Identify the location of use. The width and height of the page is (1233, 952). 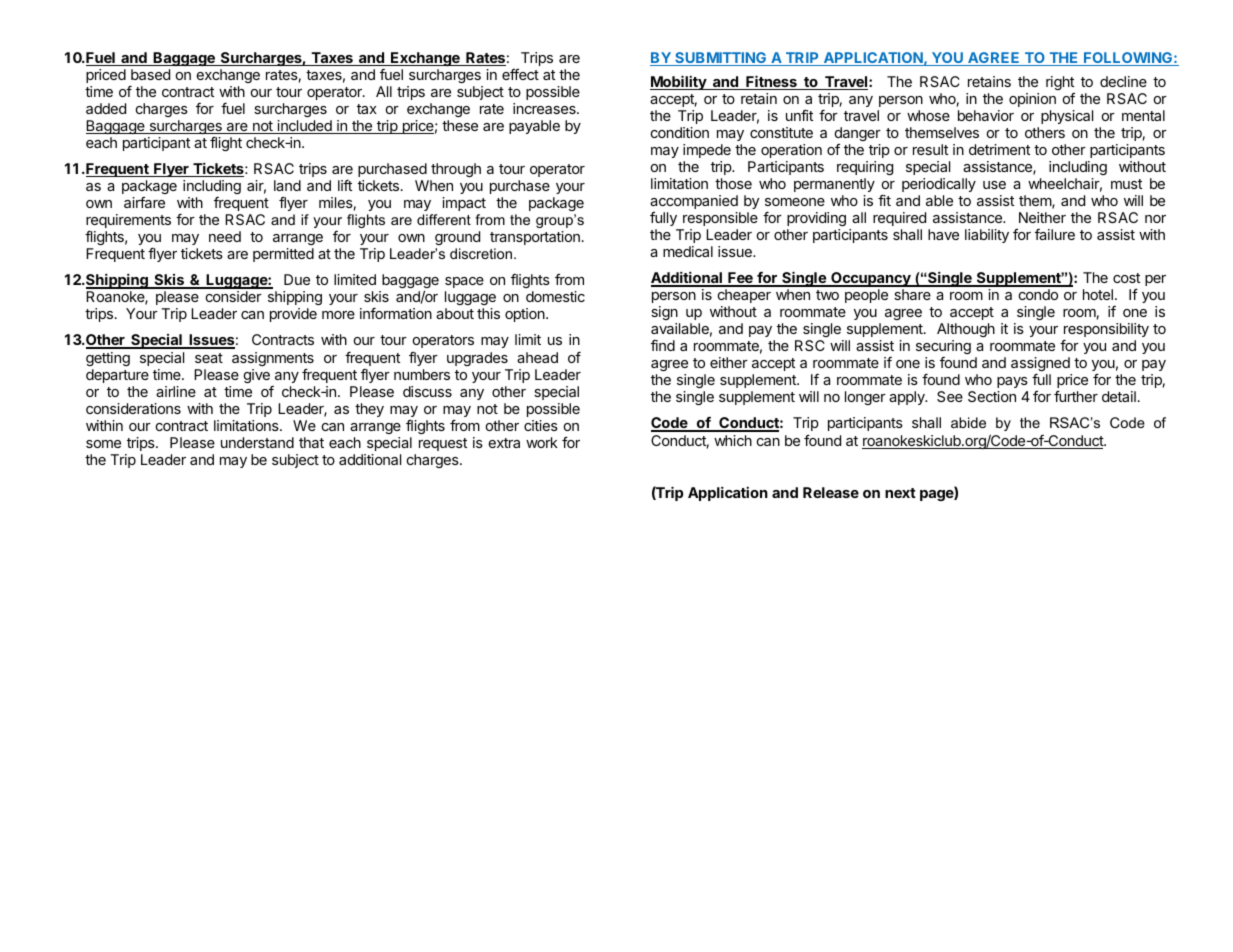
(994, 185).
